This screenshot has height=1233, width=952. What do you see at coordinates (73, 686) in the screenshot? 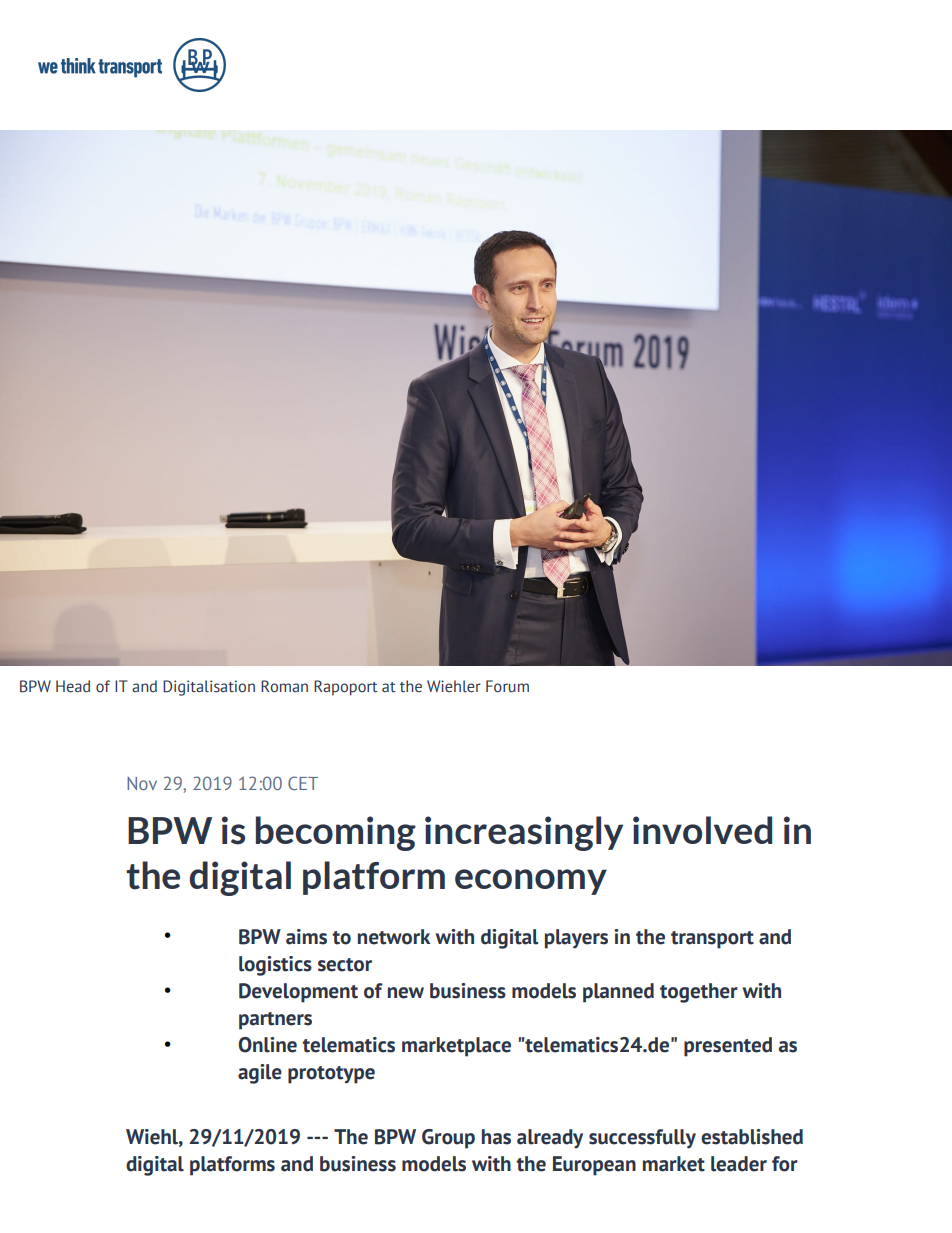
I see `Head` at bounding box center [73, 686].
